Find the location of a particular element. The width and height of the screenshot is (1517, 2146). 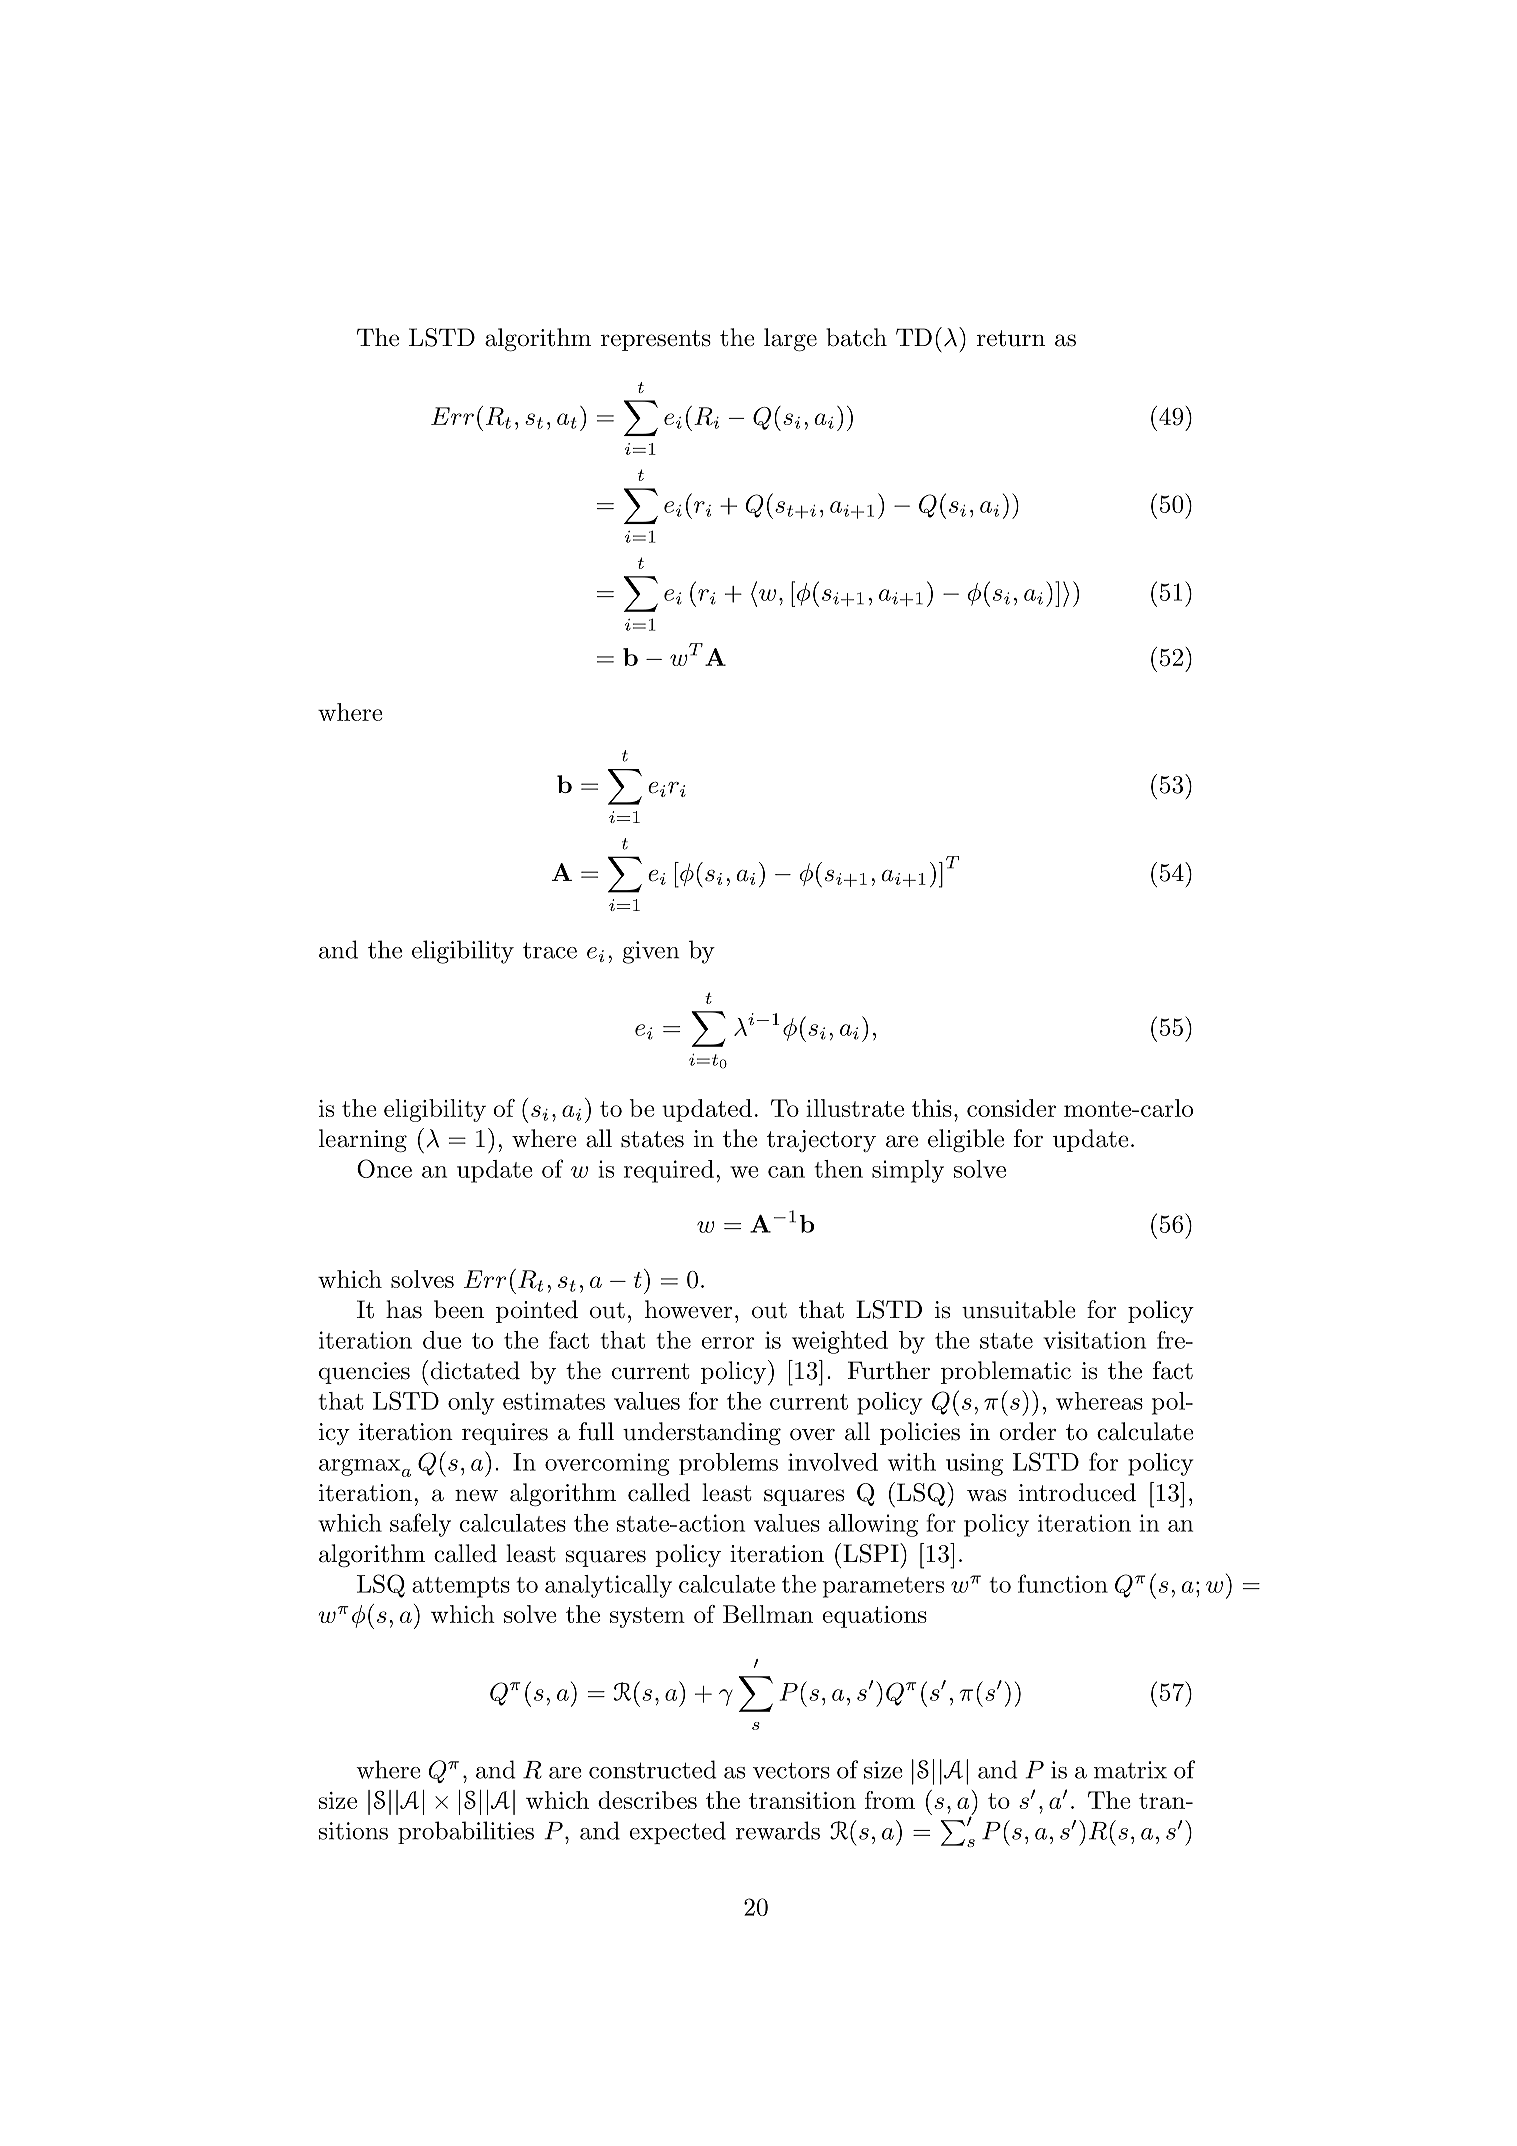

unsuitable is located at coordinates (1019, 1309).
